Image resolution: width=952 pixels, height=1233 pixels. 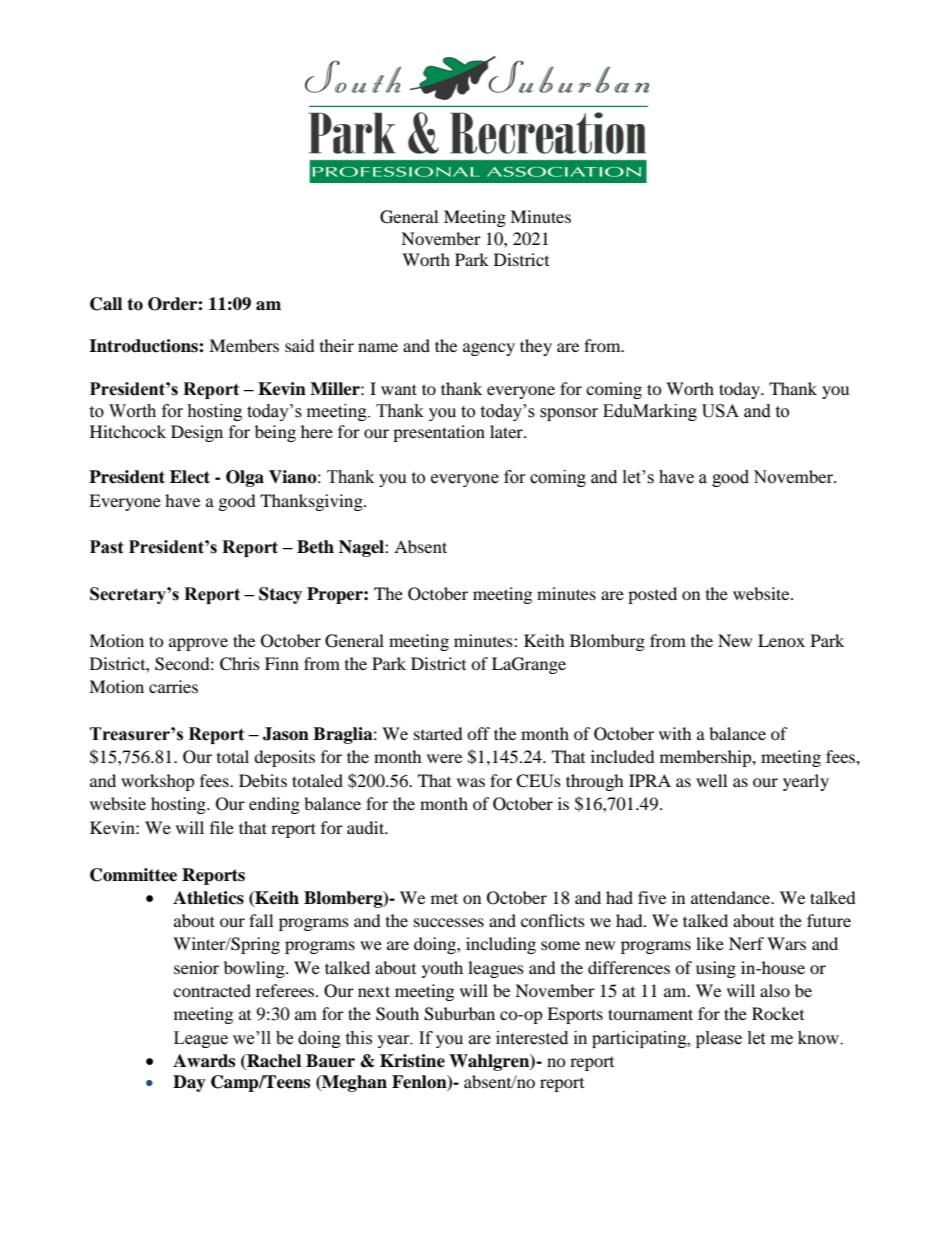 I want to click on posted, so click(x=652, y=595).
